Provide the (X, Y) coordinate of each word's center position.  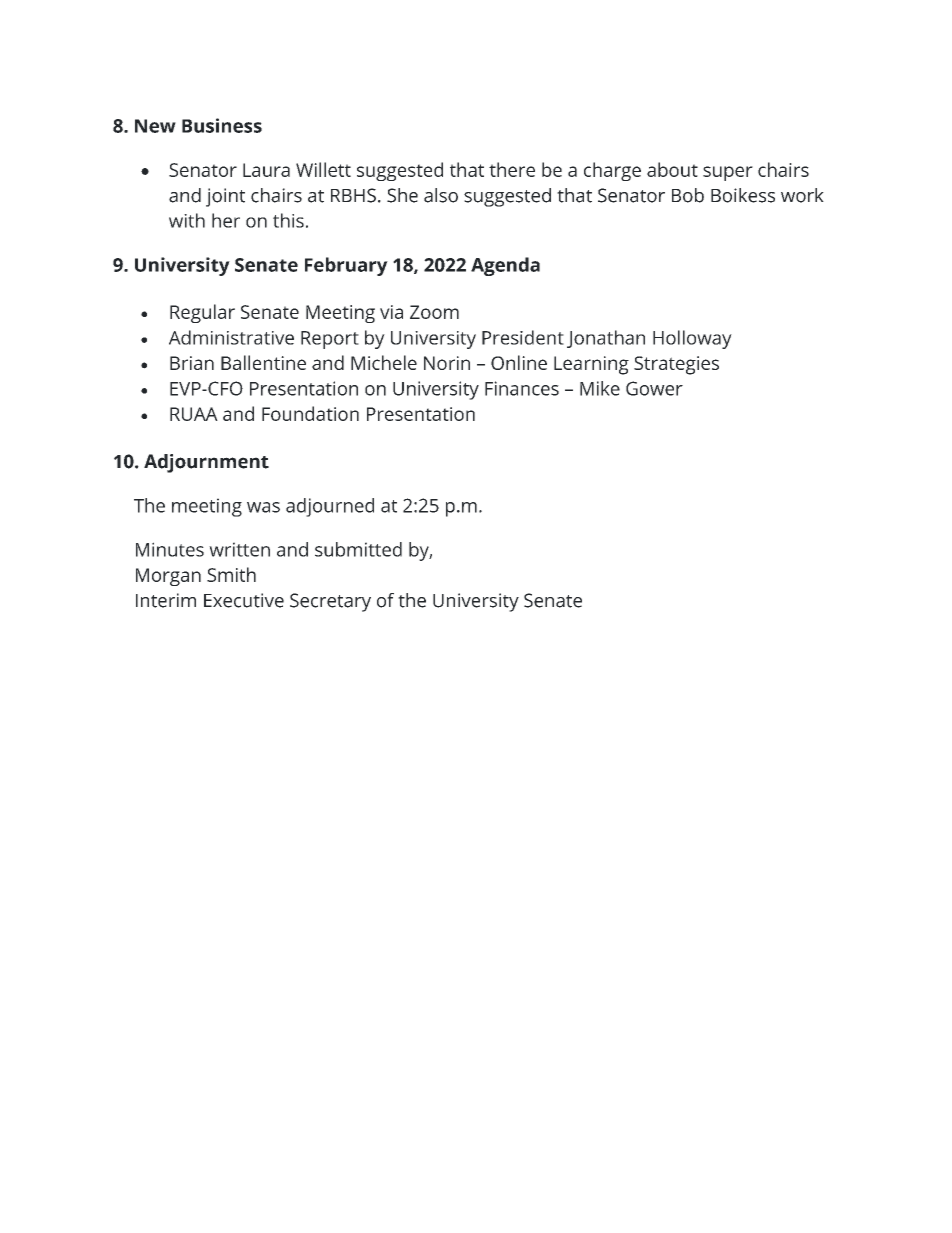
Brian (192, 363)
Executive (244, 600)
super (728, 173)
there (512, 169)
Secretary (330, 602)
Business (222, 125)
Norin (447, 363)
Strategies (676, 365)
